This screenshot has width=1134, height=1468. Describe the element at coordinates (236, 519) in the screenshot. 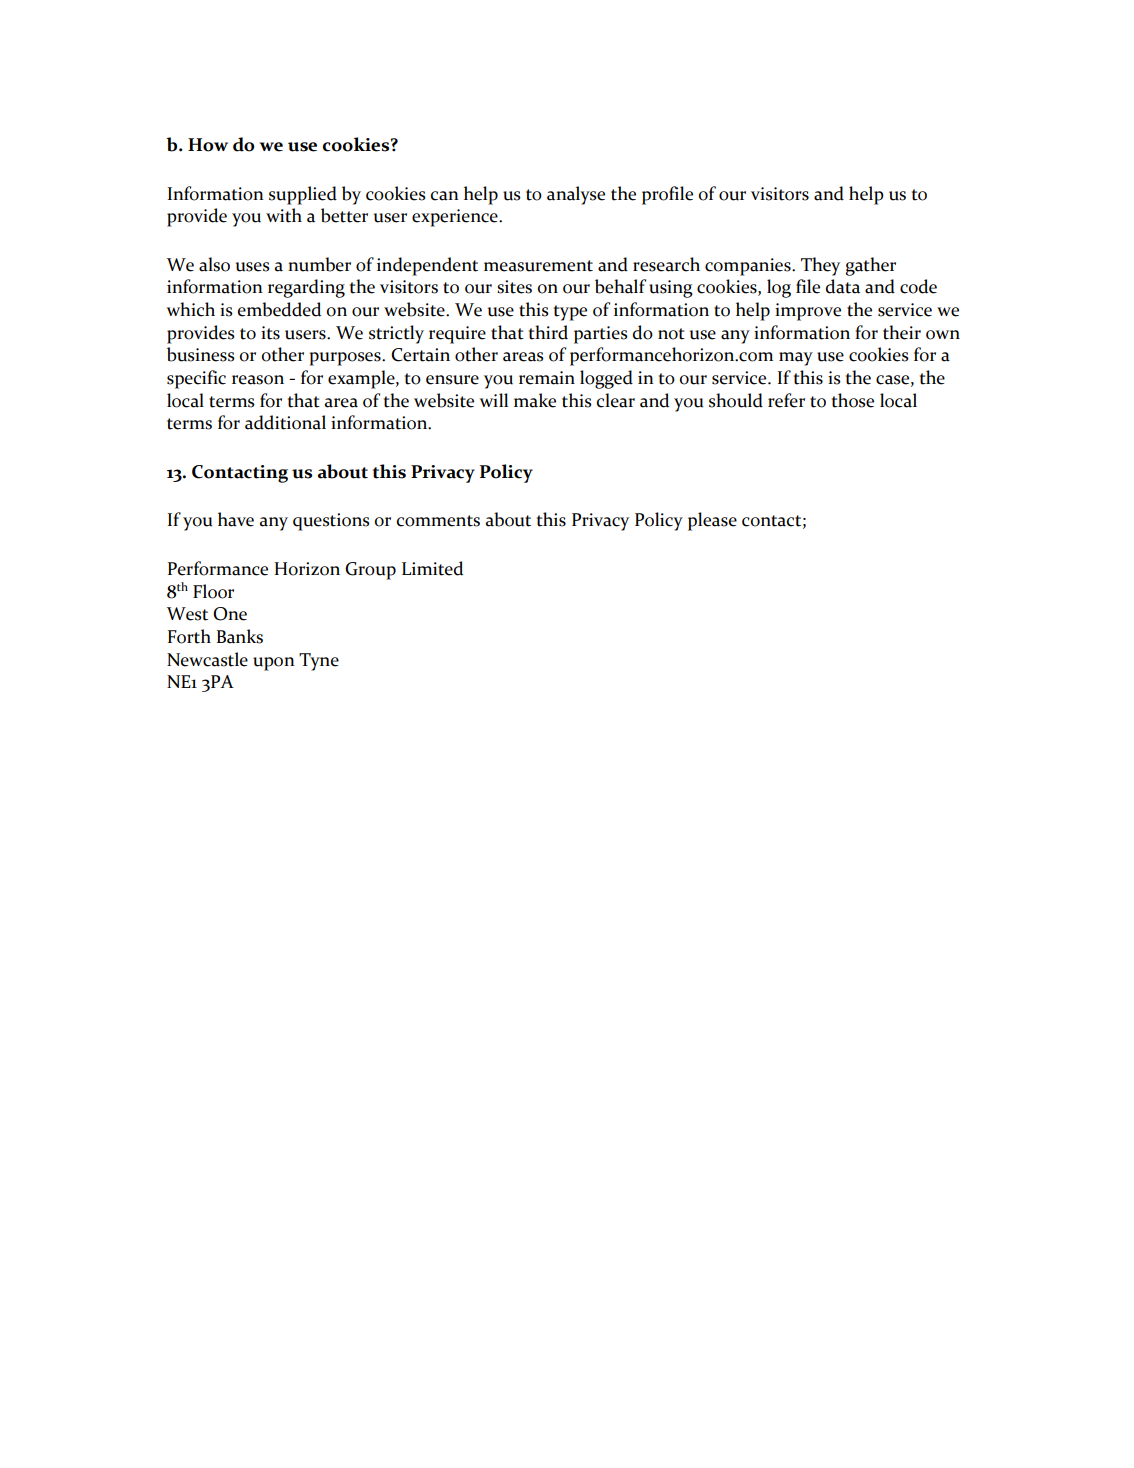

I see `have` at that location.
